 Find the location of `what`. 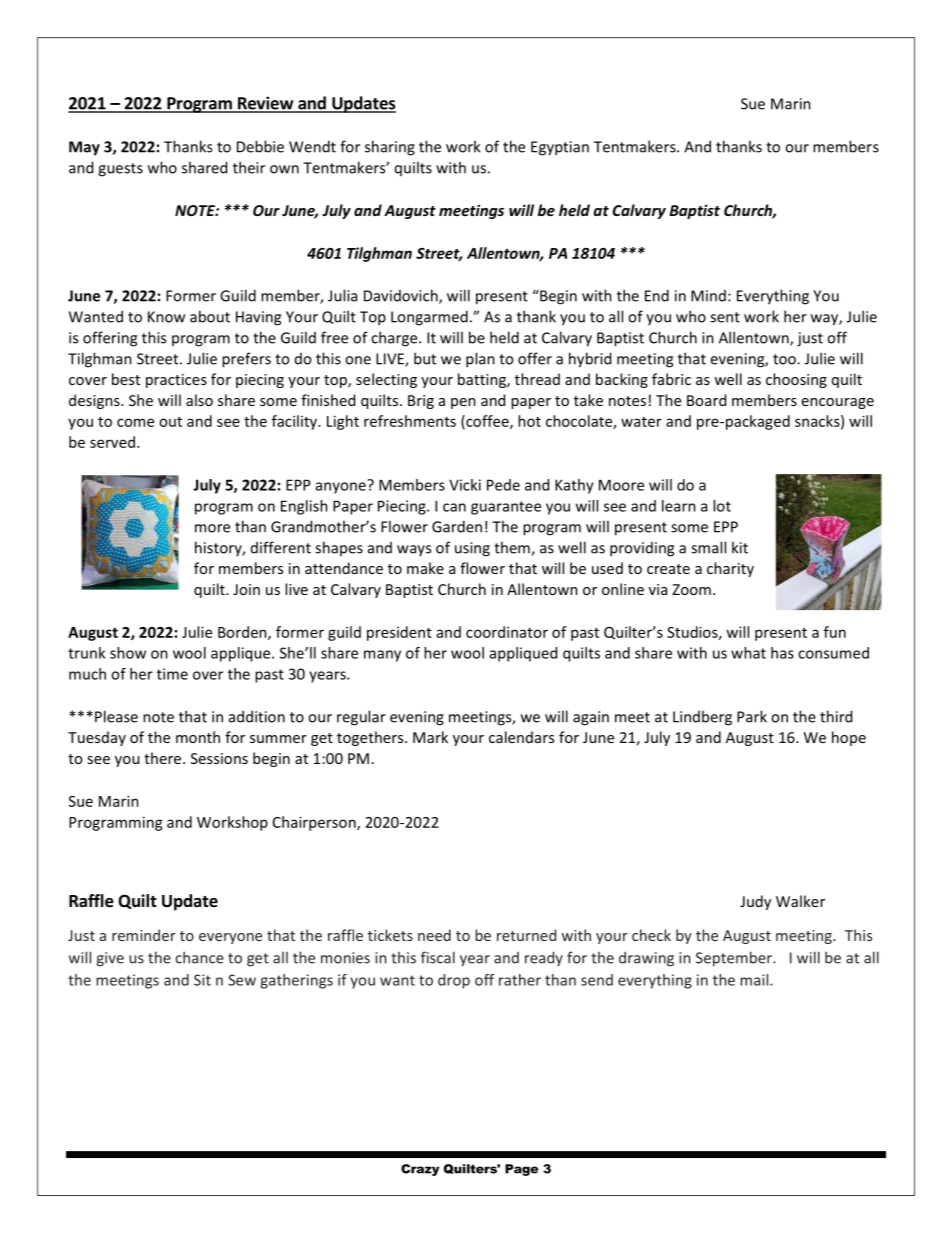

what is located at coordinates (748, 653).
